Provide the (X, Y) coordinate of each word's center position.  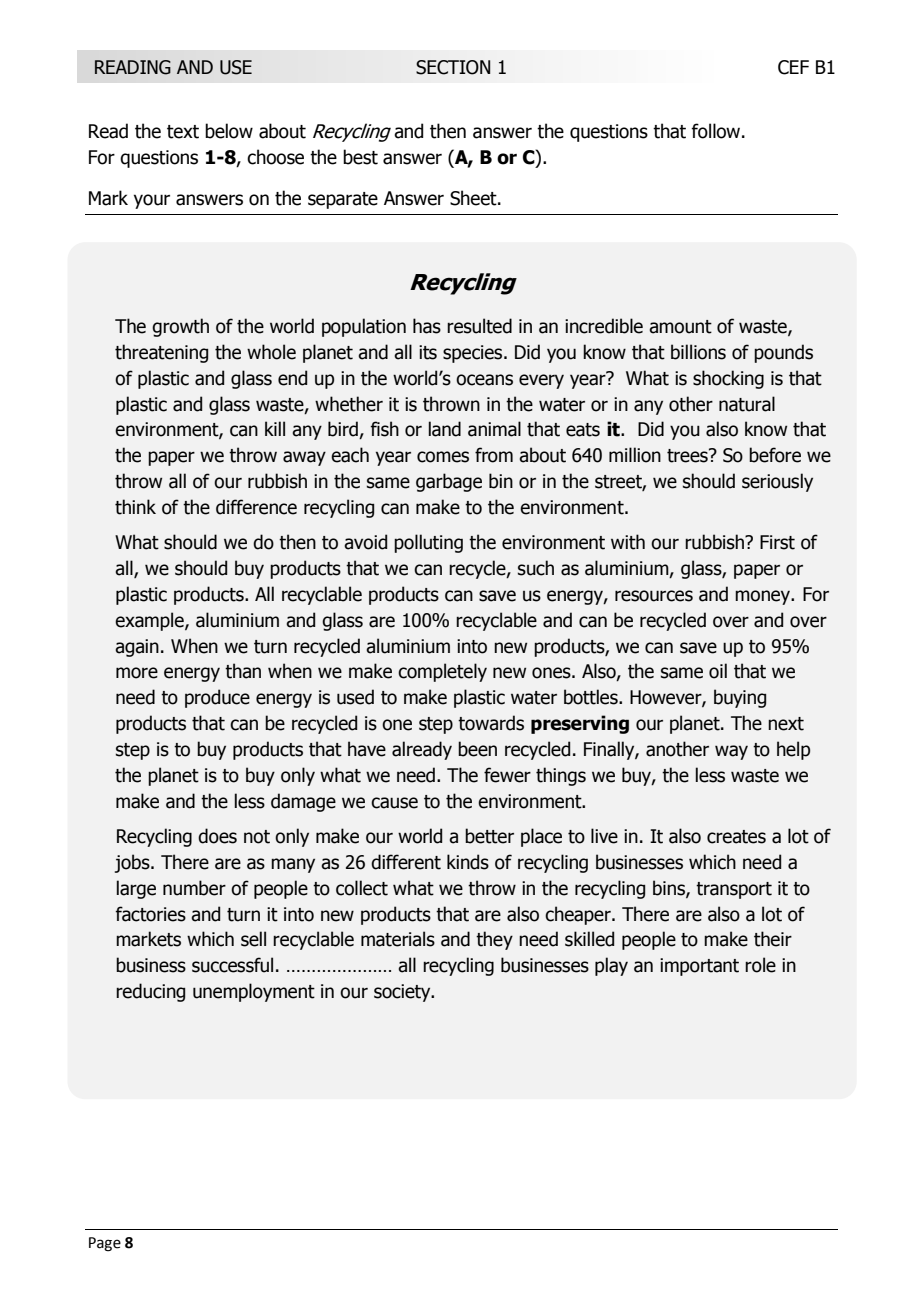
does (217, 836)
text (183, 132)
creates (736, 837)
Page (105, 1244)
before (775, 455)
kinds (468, 862)
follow (717, 131)
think (135, 507)
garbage (449, 482)
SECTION (453, 67)
